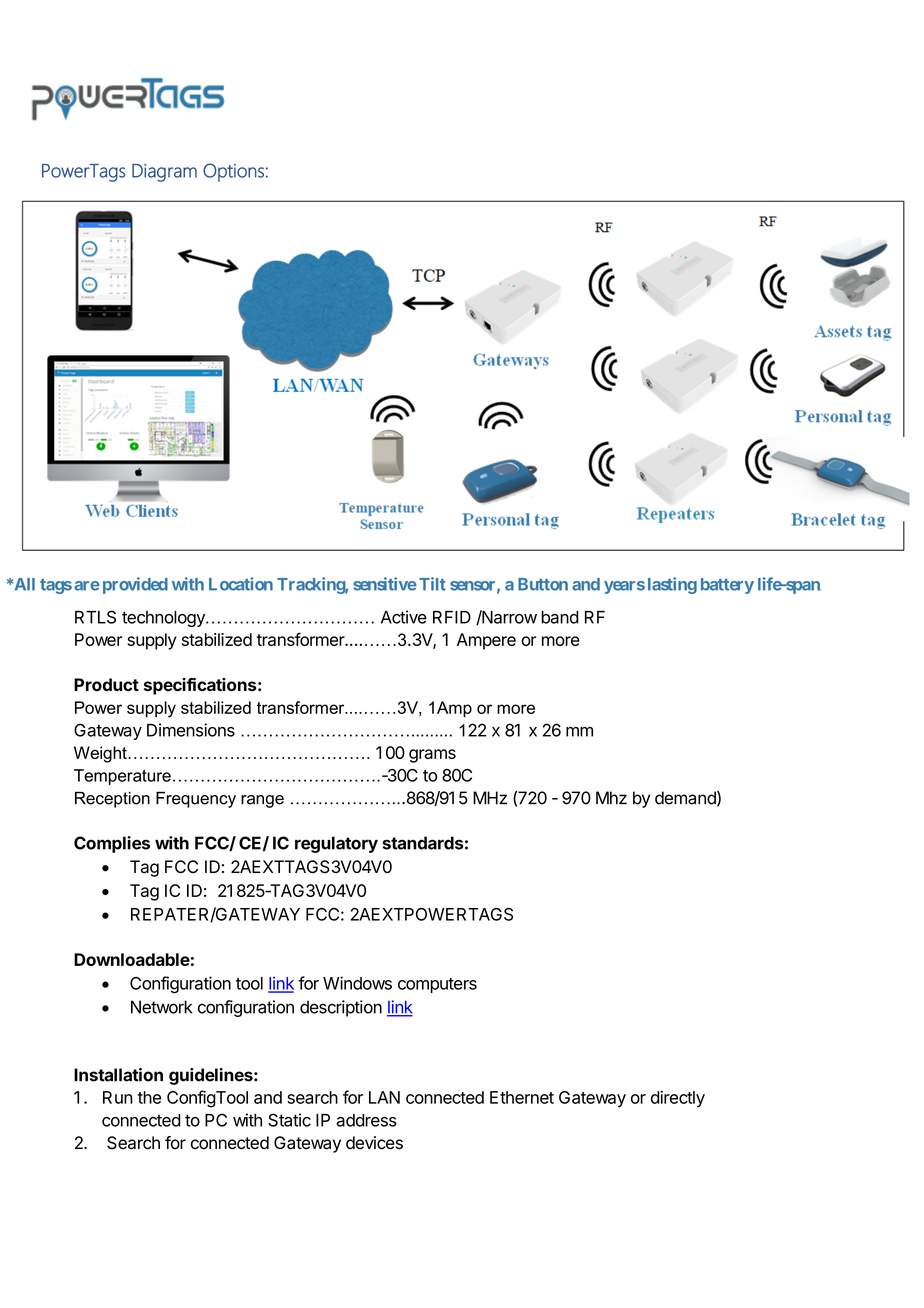  I want to click on battery, so click(727, 586).
